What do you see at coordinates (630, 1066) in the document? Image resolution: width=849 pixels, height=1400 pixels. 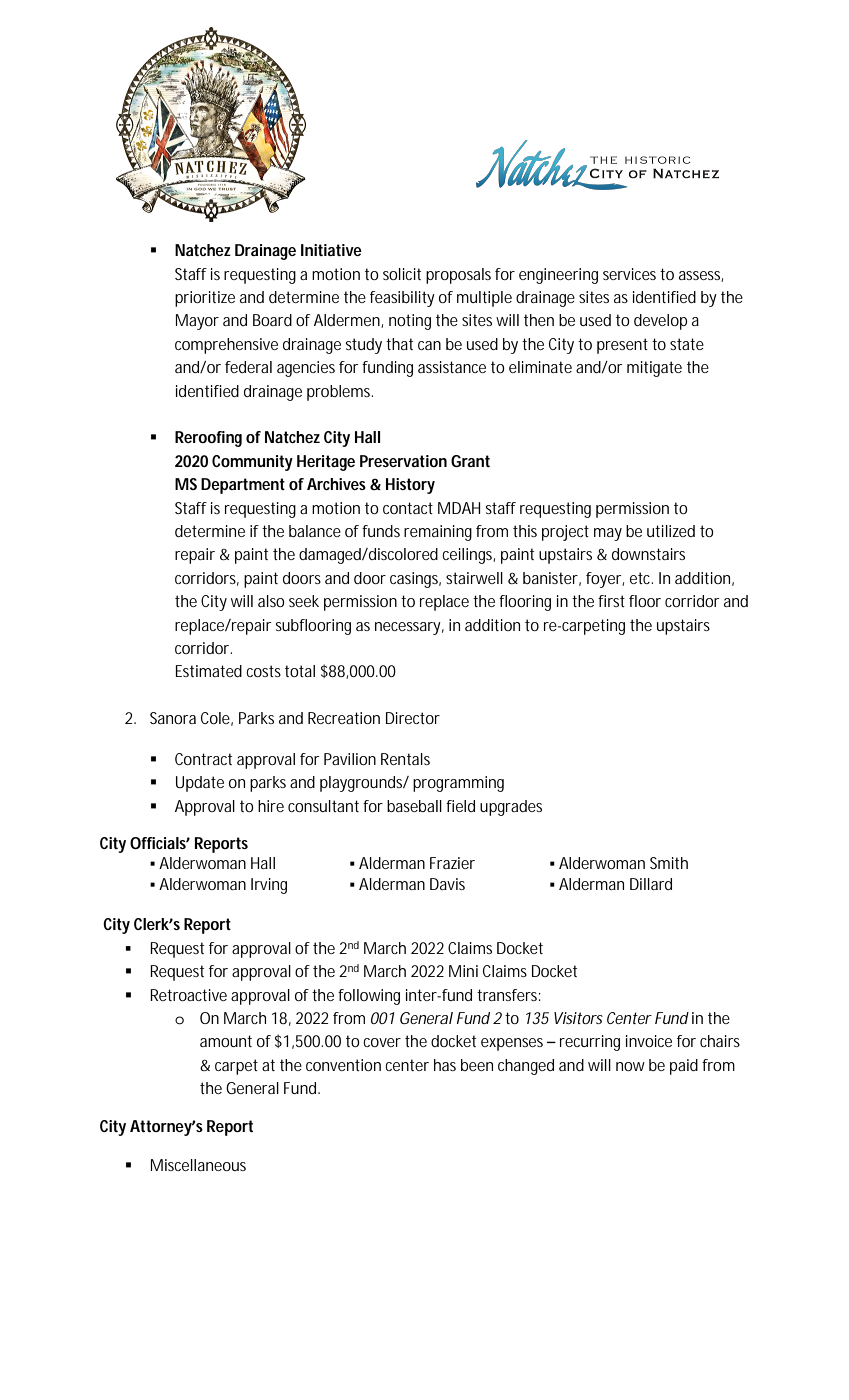 I see `now` at bounding box center [630, 1066].
